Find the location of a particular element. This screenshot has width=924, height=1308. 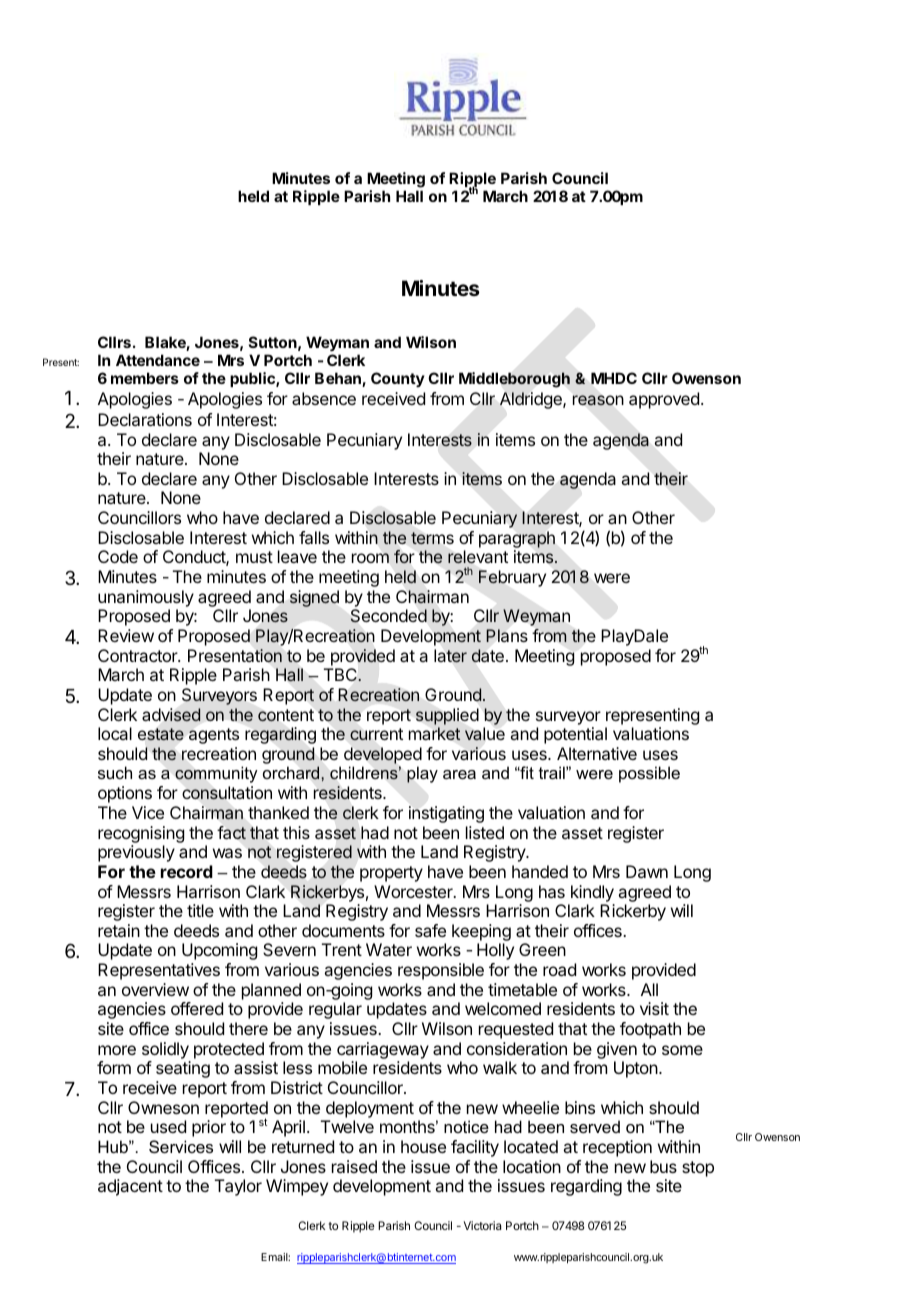

community is located at coordinates (216, 774).
